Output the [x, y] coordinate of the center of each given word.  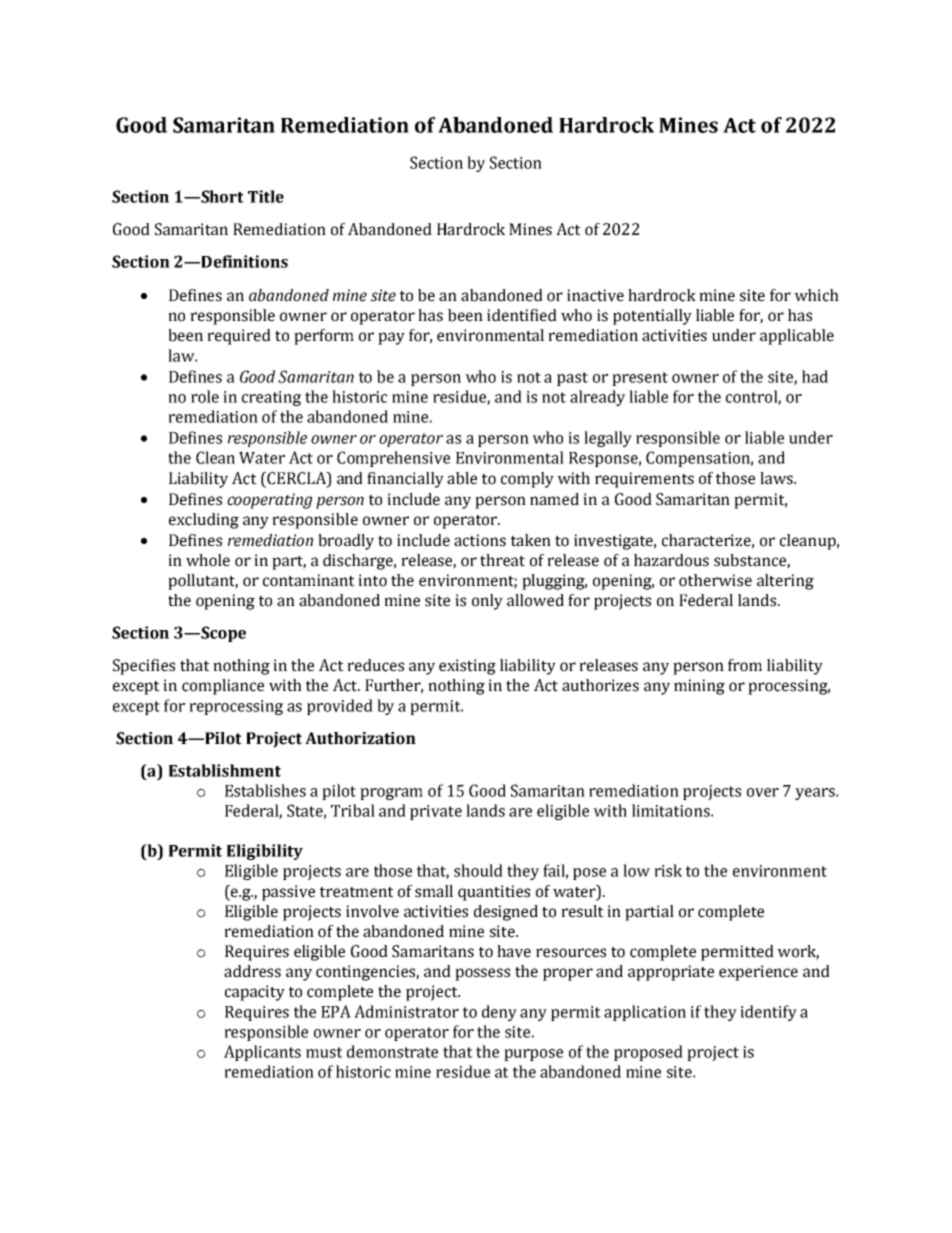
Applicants [262, 1053]
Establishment [225, 770]
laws [777, 478]
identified [522, 315]
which [816, 295]
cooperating [269, 501]
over [763, 792]
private [436, 812]
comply [527, 480]
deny [499, 1013]
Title [266, 196]
